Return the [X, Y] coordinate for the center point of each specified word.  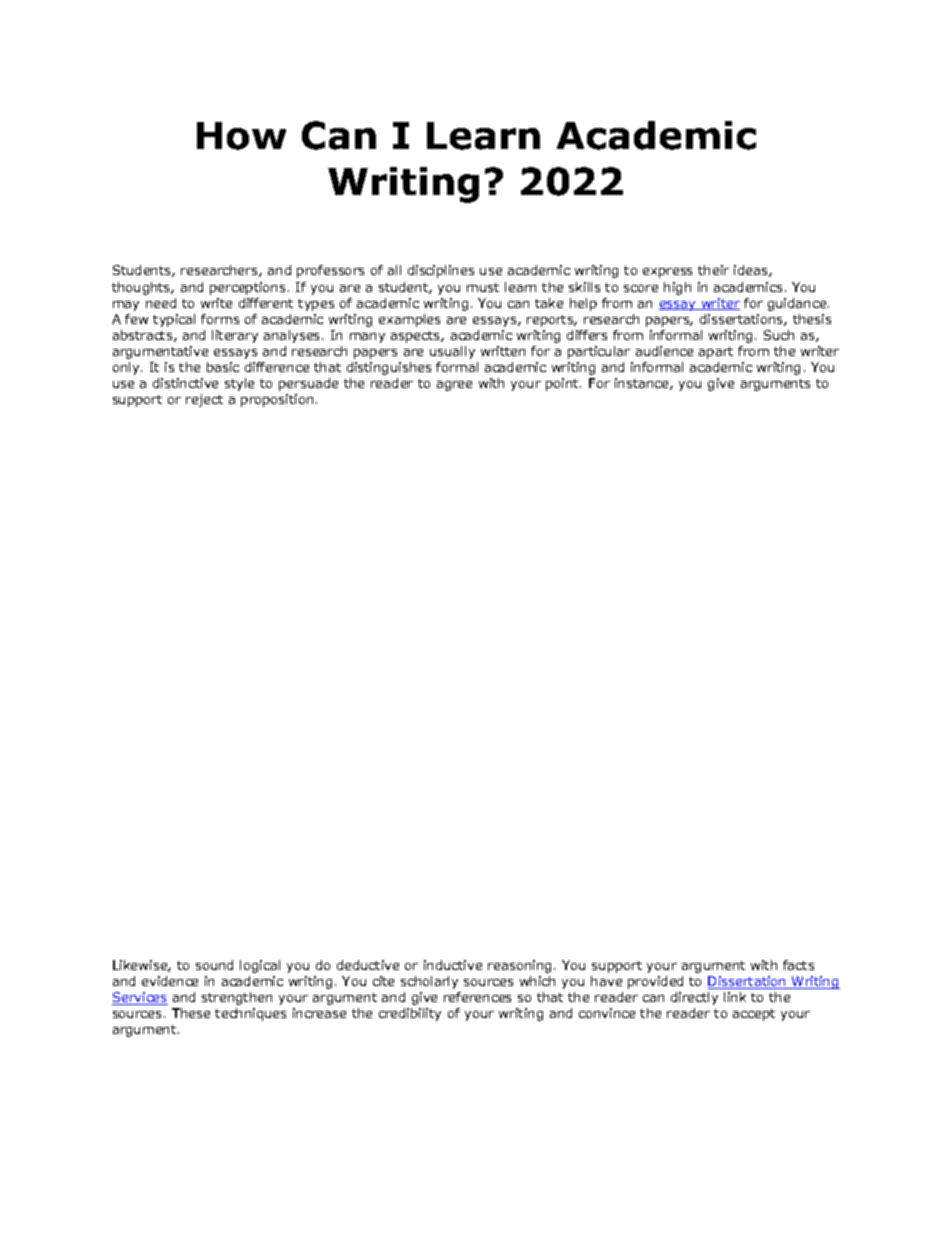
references [477, 997]
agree [454, 386]
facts [798, 965]
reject [204, 400]
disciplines [441, 271]
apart [716, 353]
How [241, 136]
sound [214, 965]
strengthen [237, 998]
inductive [453, 965]
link [735, 997]
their [713, 270]
